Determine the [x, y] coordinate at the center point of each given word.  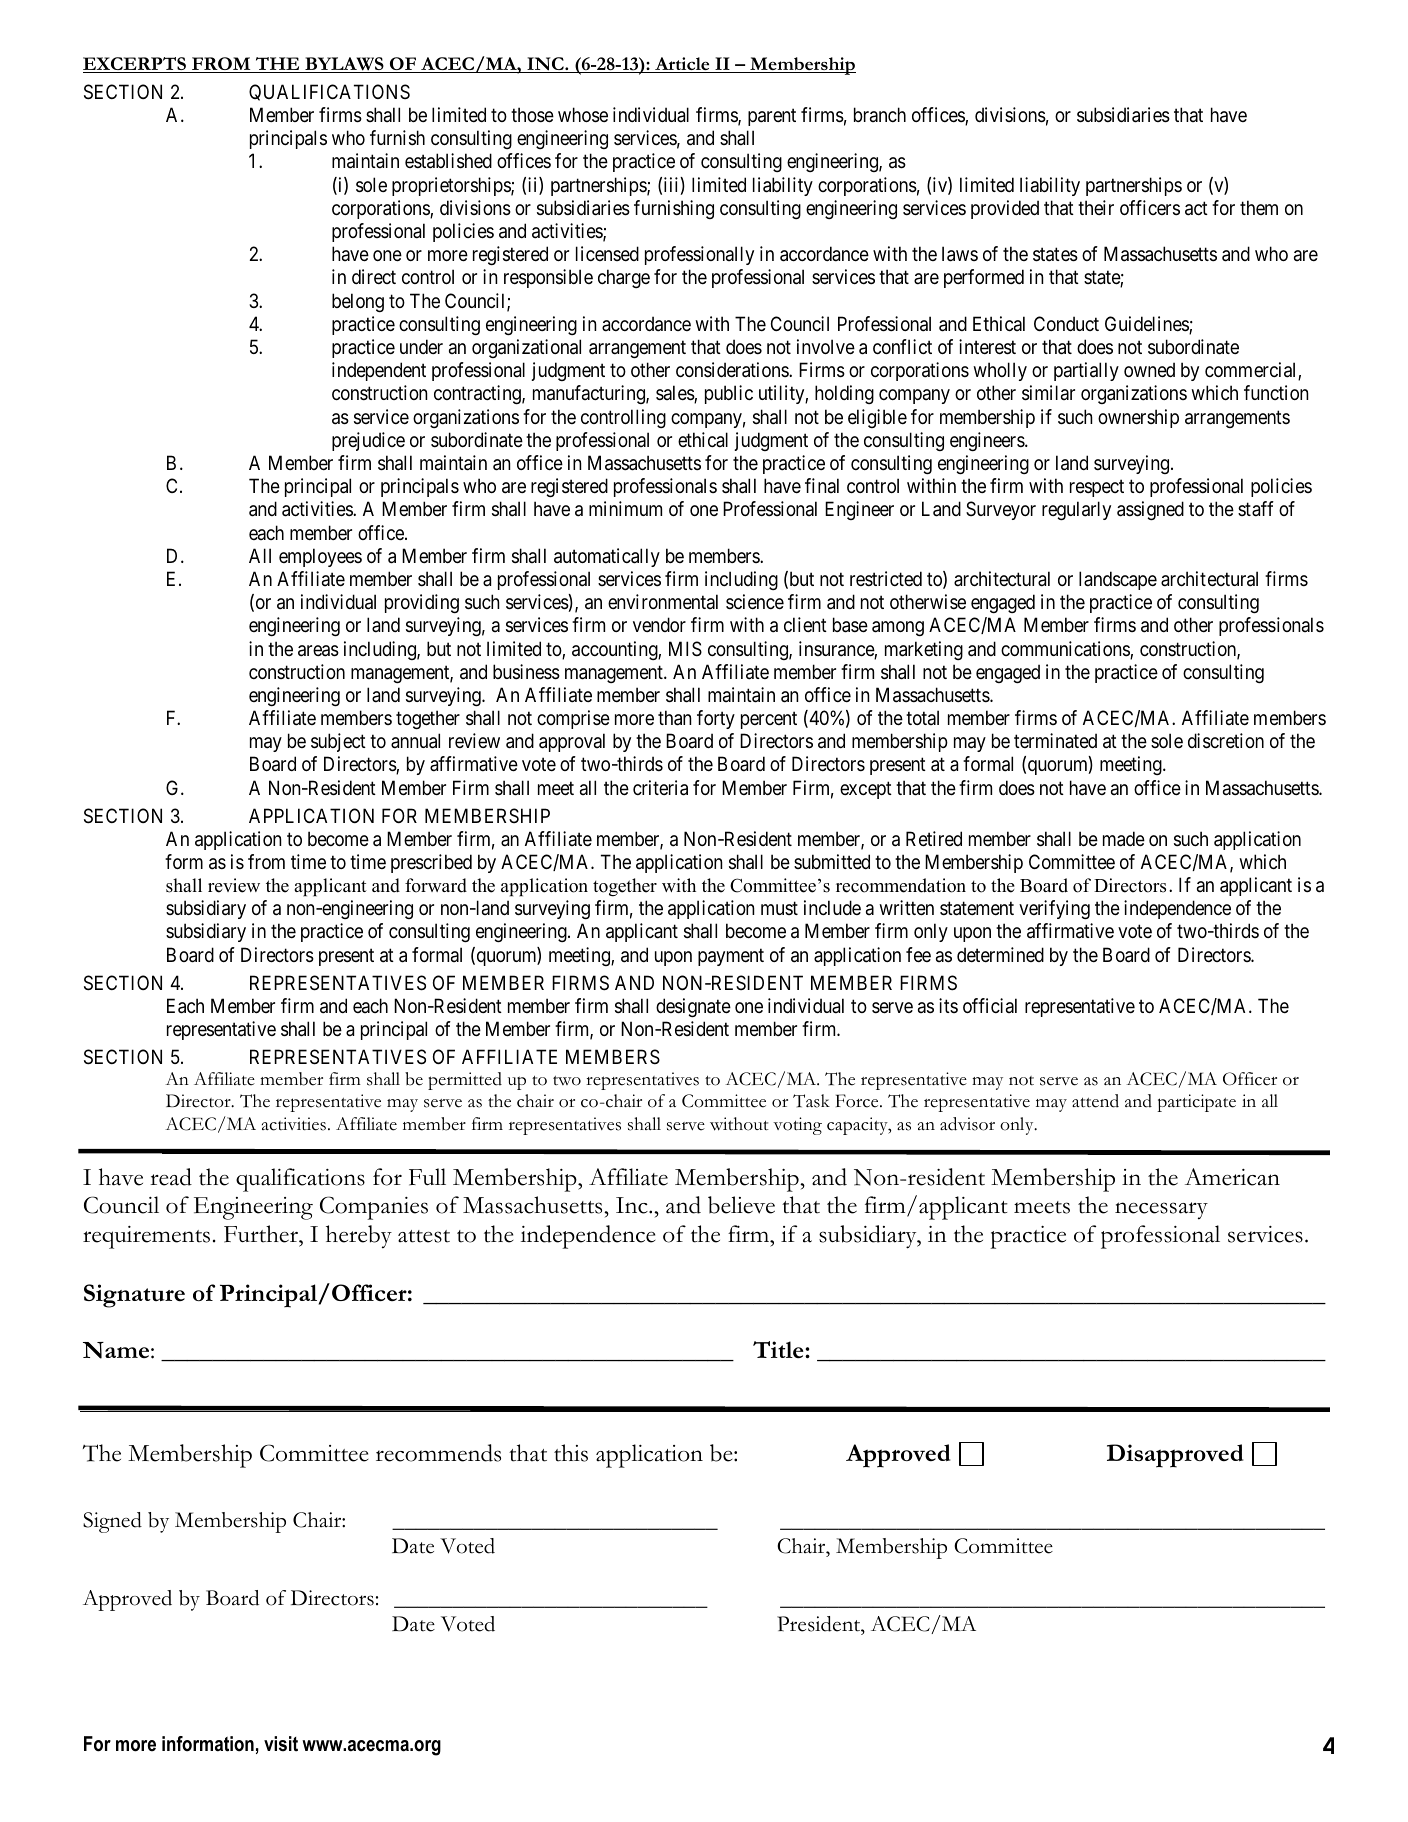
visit [281, 1744]
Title [779, 1349]
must [779, 908]
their [1096, 207]
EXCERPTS [135, 65]
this [571, 1453]
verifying [1054, 909]
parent [772, 117]
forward [436, 885]
